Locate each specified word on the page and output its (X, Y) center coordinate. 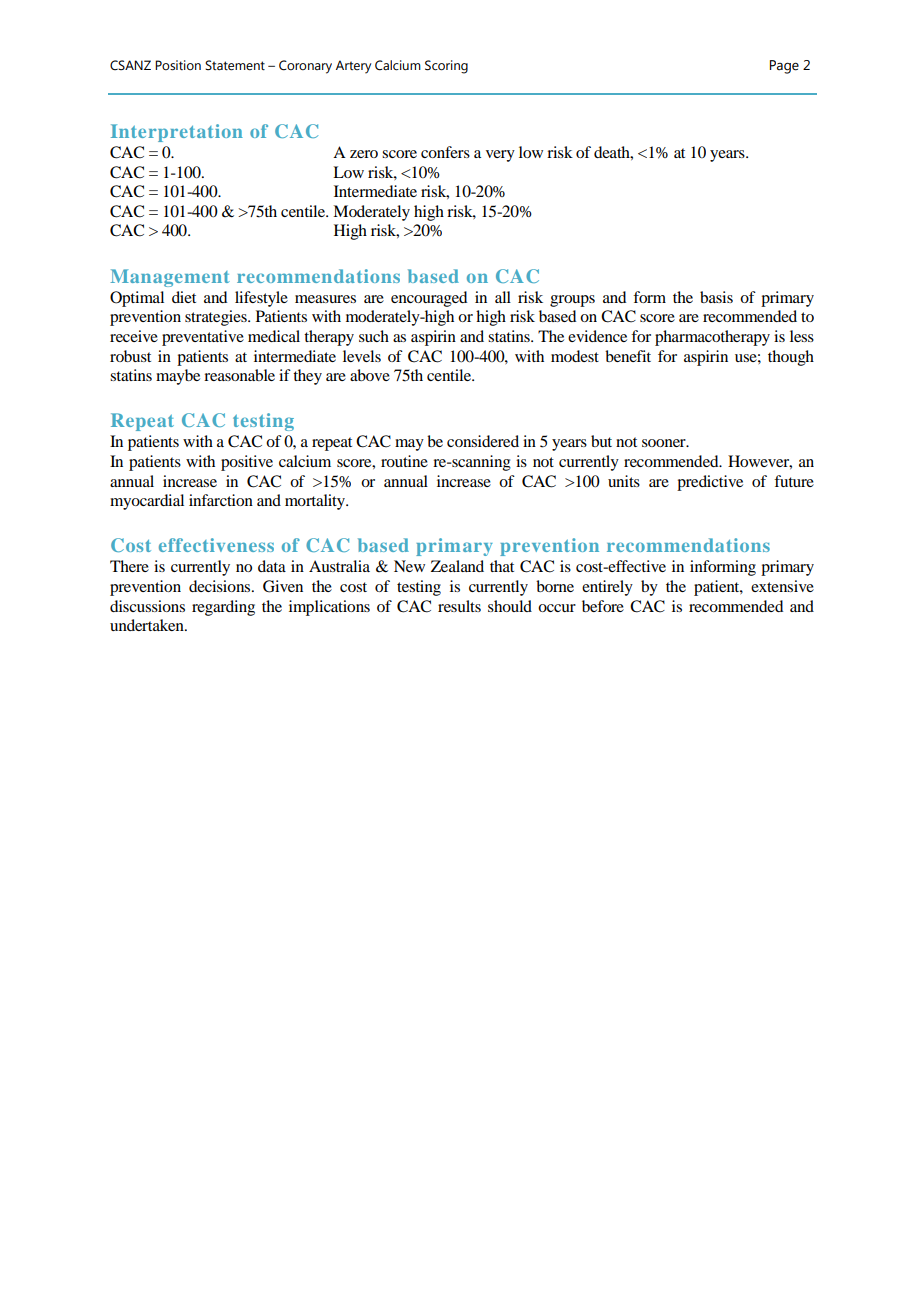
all (503, 297)
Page (784, 67)
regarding (223, 608)
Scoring (446, 67)
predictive (710, 483)
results (459, 606)
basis (716, 297)
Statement (235, 65)
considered (483, 441)
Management (170, 278)
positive (247, 463)
